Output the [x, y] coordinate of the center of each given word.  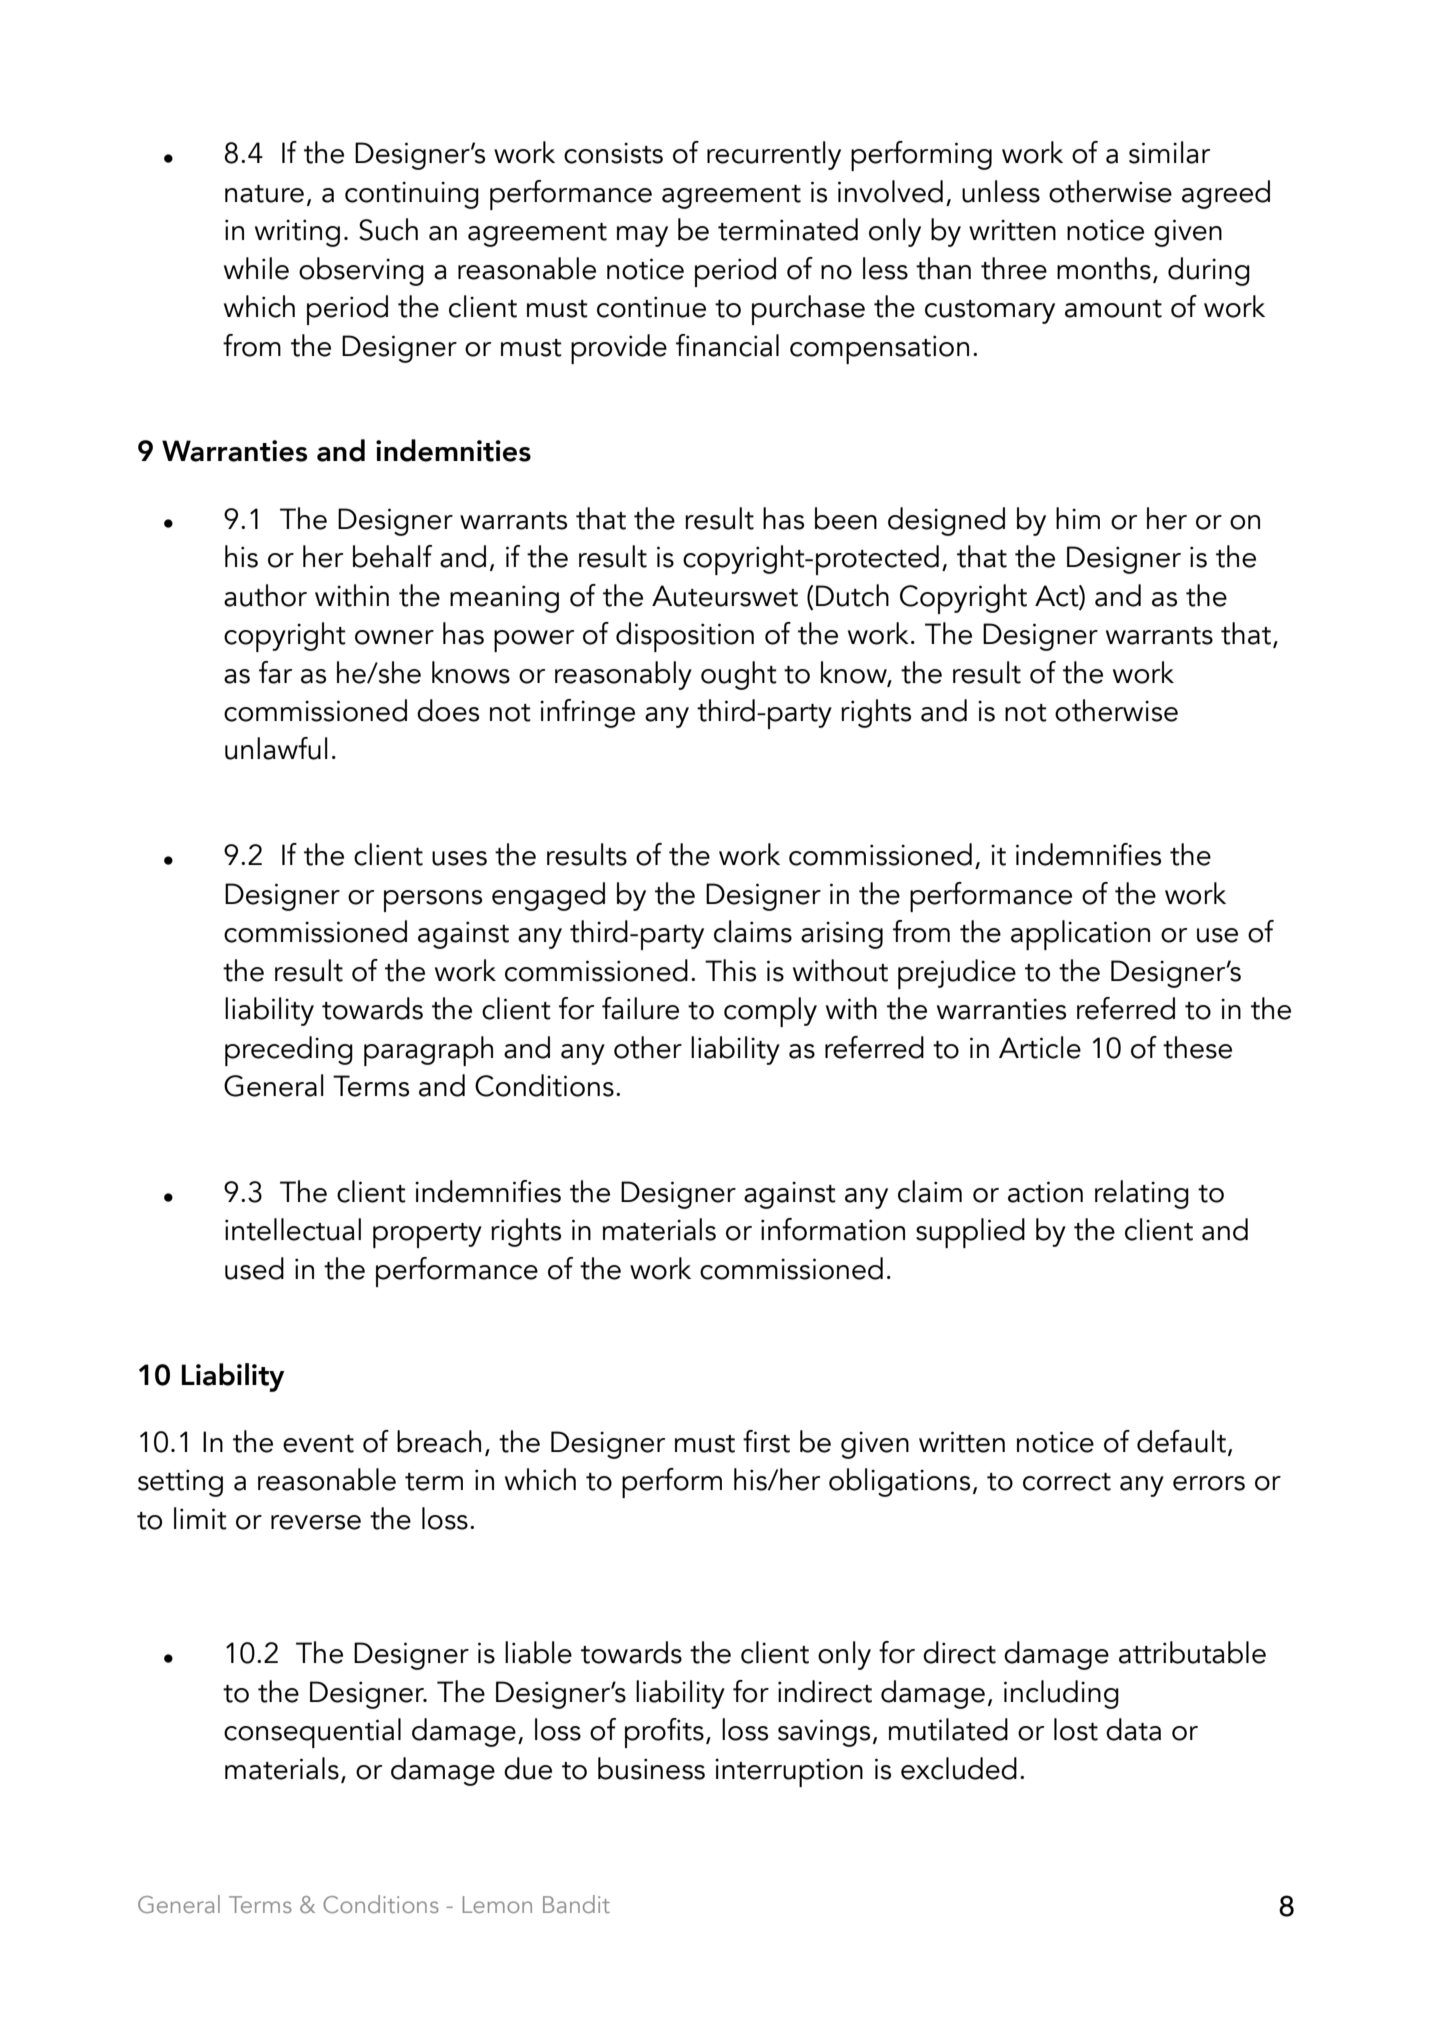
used [254, 1268]
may [642, 236]
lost [1076, 1729]
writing [297, 233]
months [1104, 268]
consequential [312, 1733]
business [651, 1768]
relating [1142, 1194]
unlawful [276, 748]
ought [739, 675]
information [833, 1229]
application [1080, 935]
